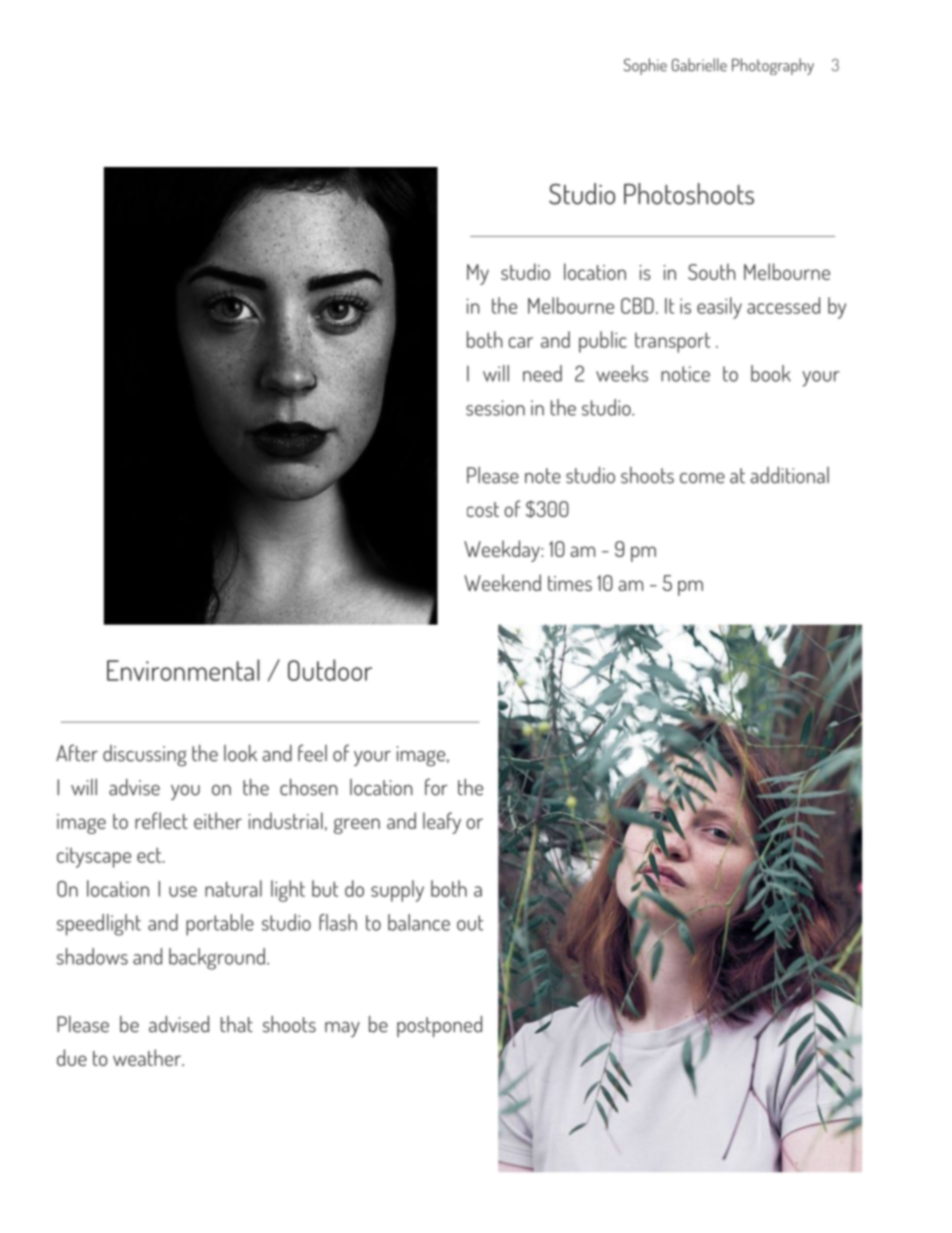 Image resolution: width=952 pixels, height=1233 pixels. I want to click on weather, so click(148, 1057).
